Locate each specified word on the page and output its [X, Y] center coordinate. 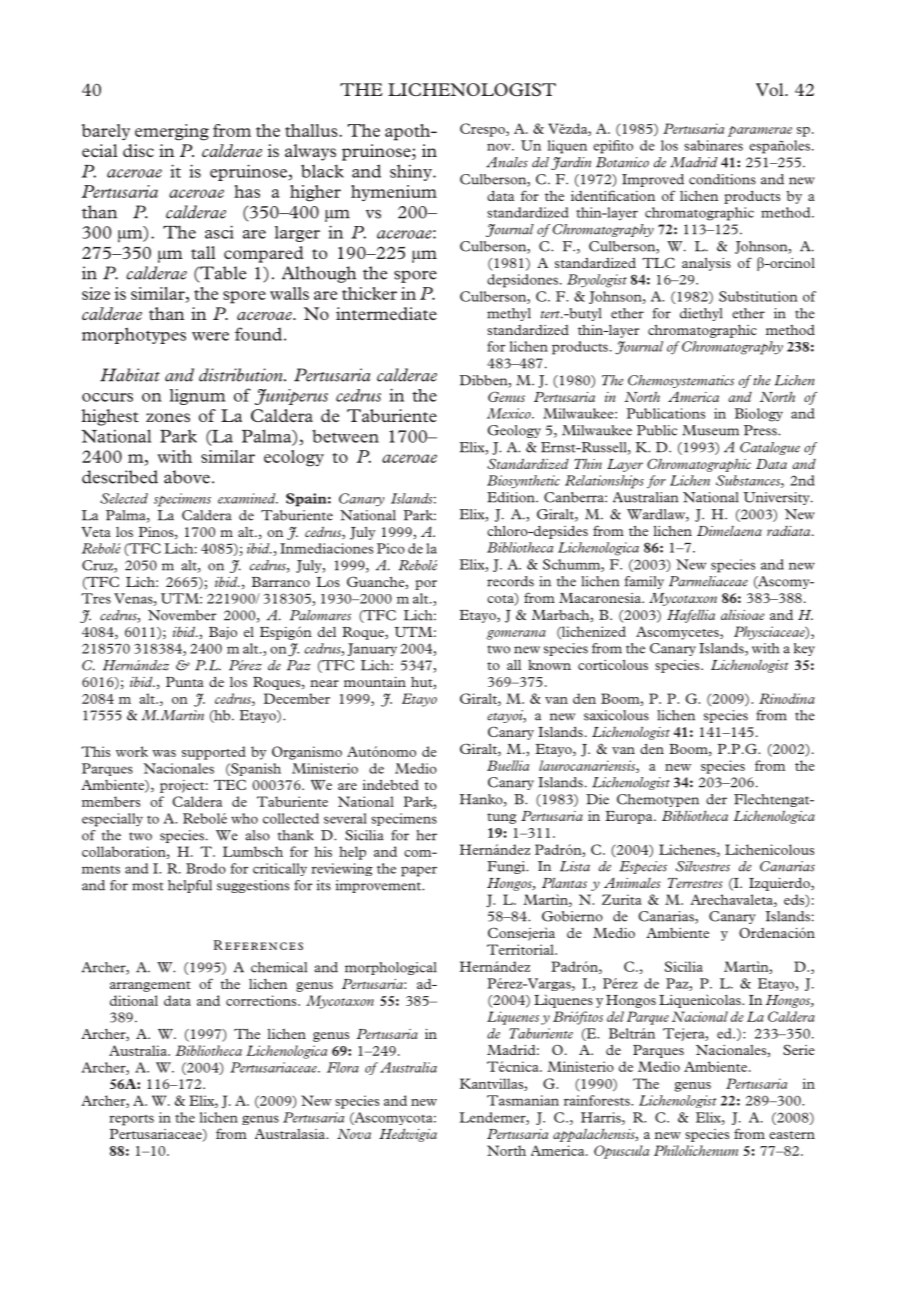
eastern [792, 1135]
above [187, 477]
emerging [172, 132]
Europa [630, 817]
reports [131, 1120]
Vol [771, 89]
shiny [412, 172]
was [164, 753]
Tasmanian [523, 1100]
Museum [710, 430]
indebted [391, 784]
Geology [514, 431]
